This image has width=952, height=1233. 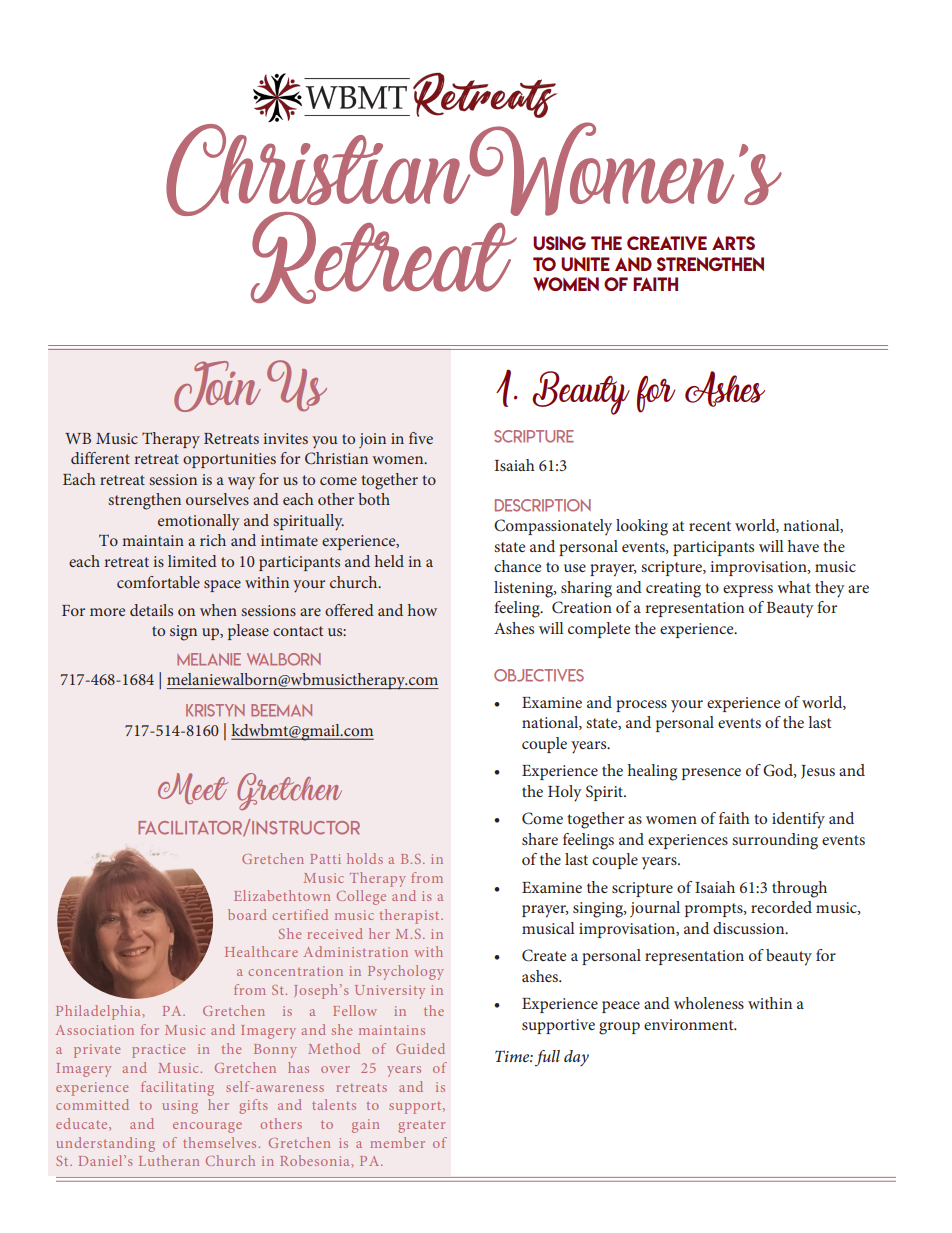 What do you see at coordinates (285, 438) in the image?
I see `invites` at bounding box center [285, 438].
